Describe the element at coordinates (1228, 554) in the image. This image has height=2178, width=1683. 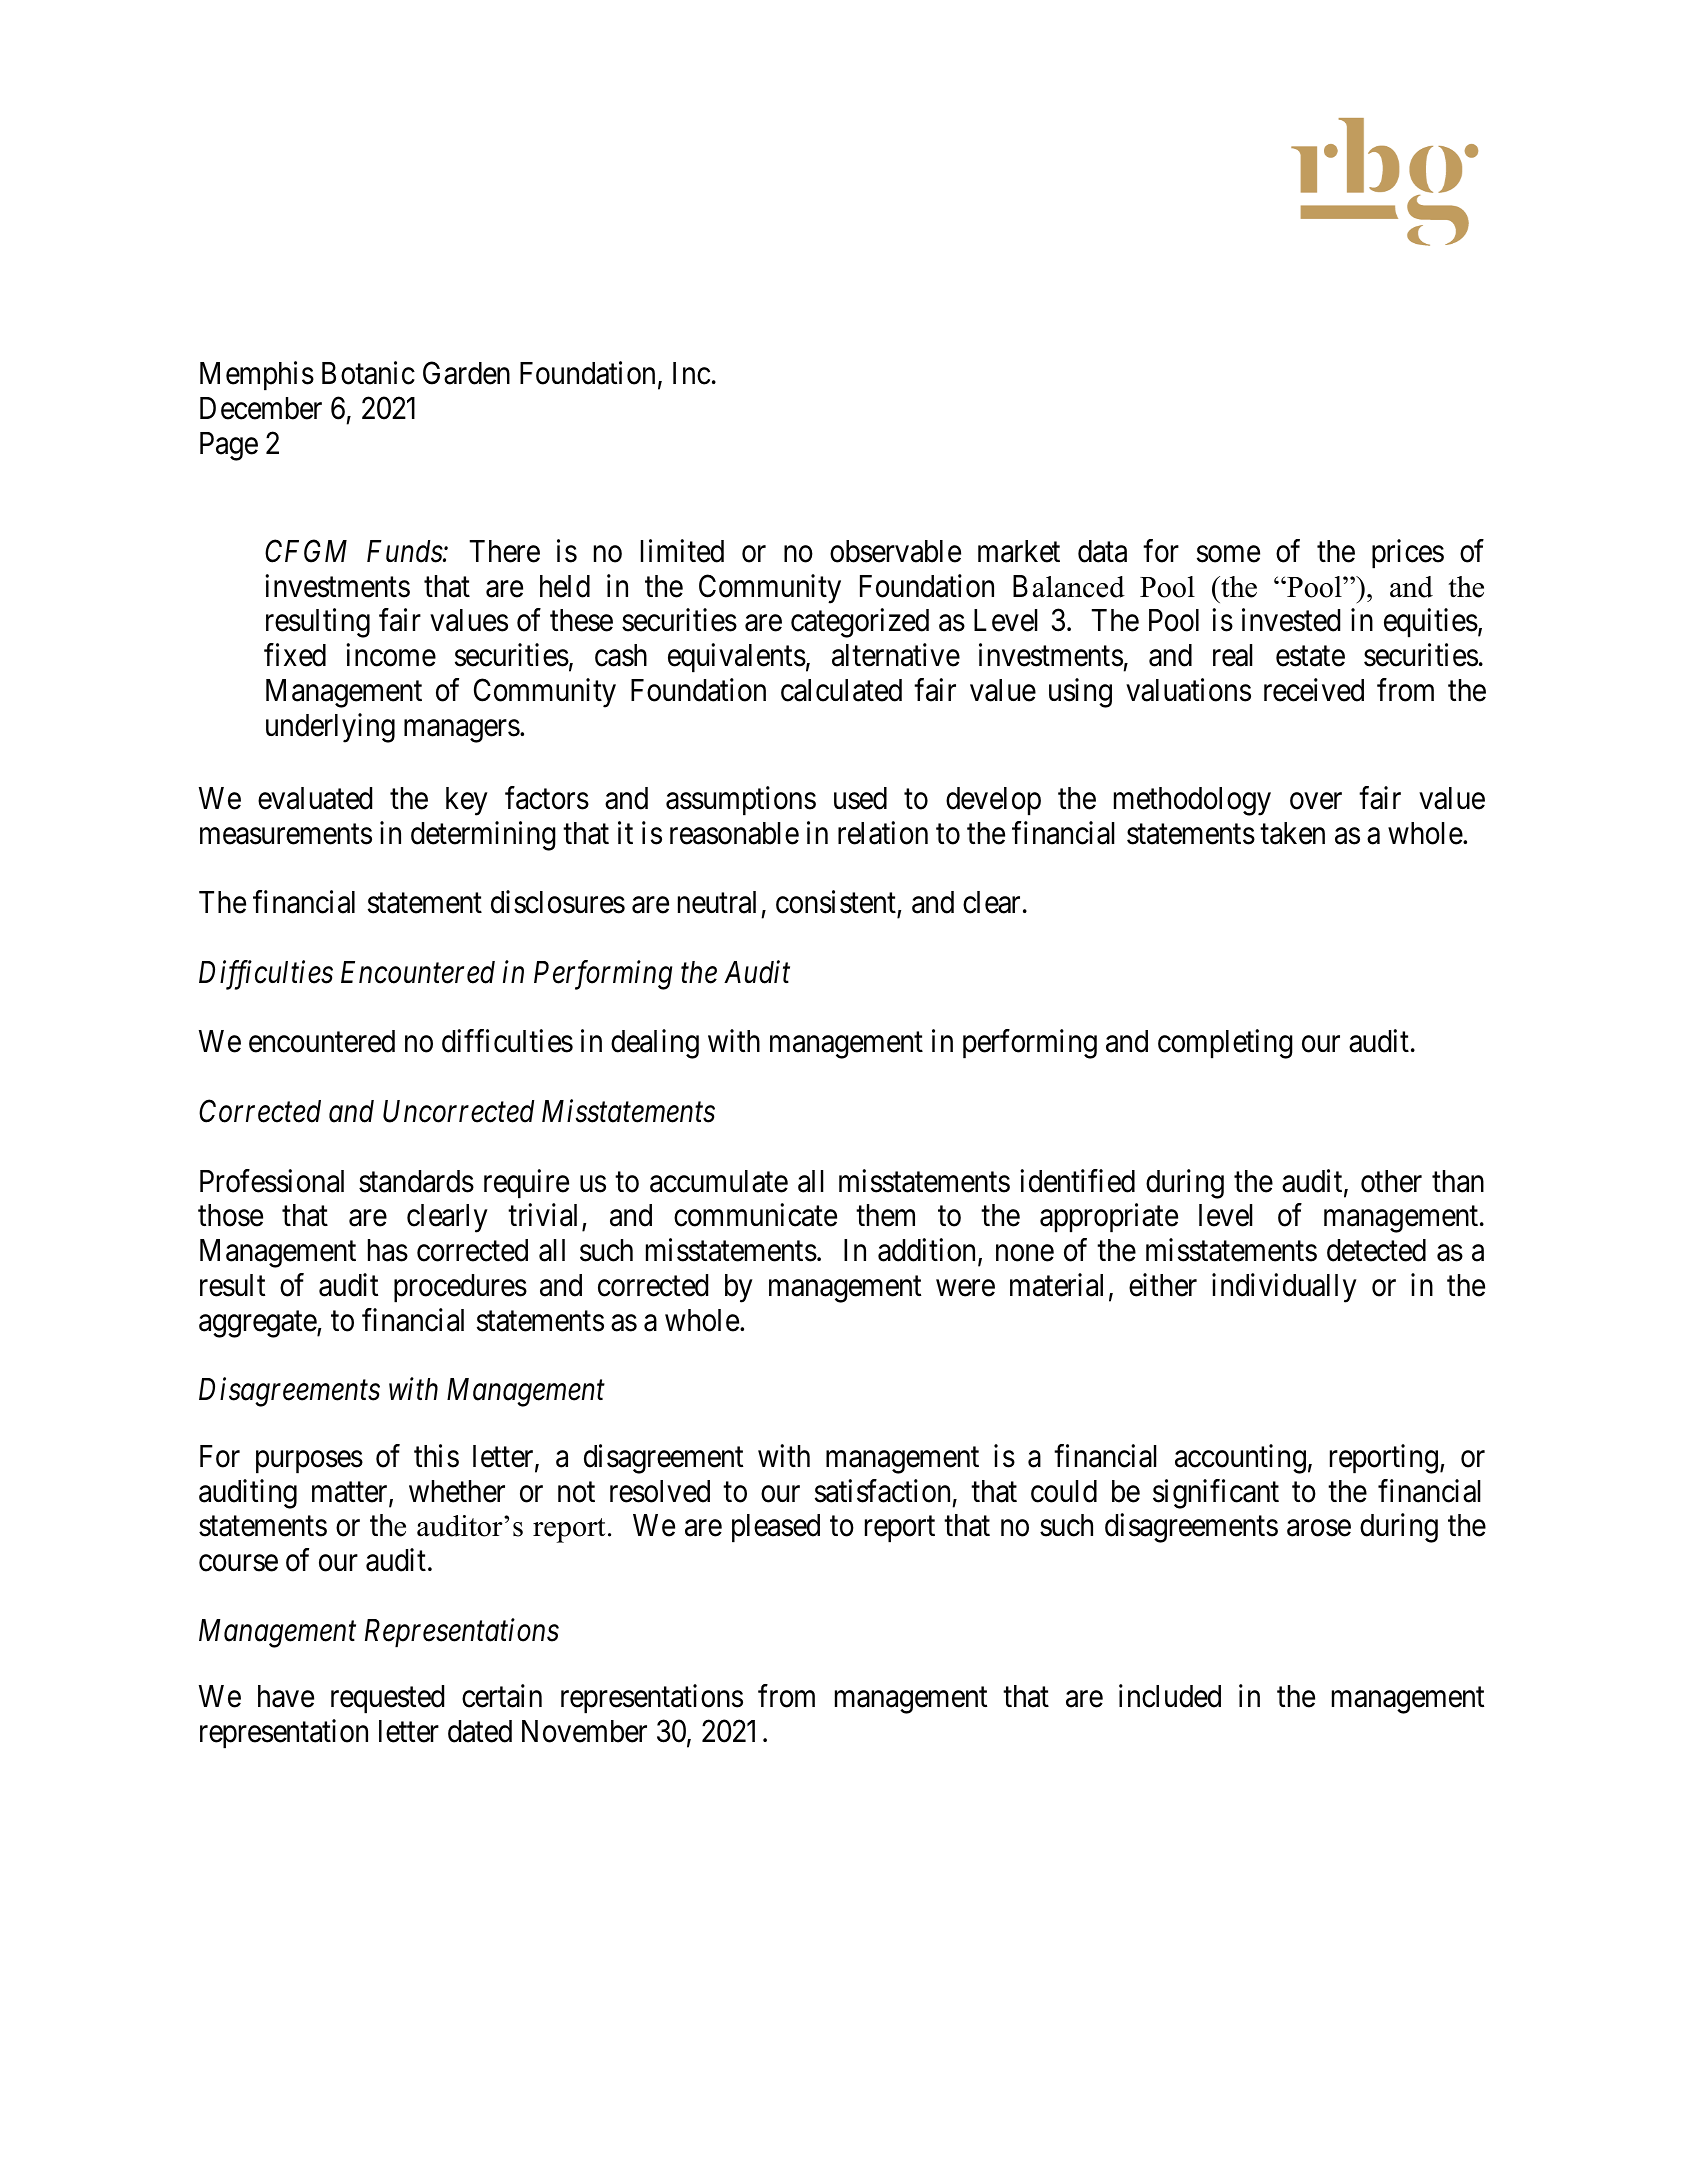
I see `some` at that location.
